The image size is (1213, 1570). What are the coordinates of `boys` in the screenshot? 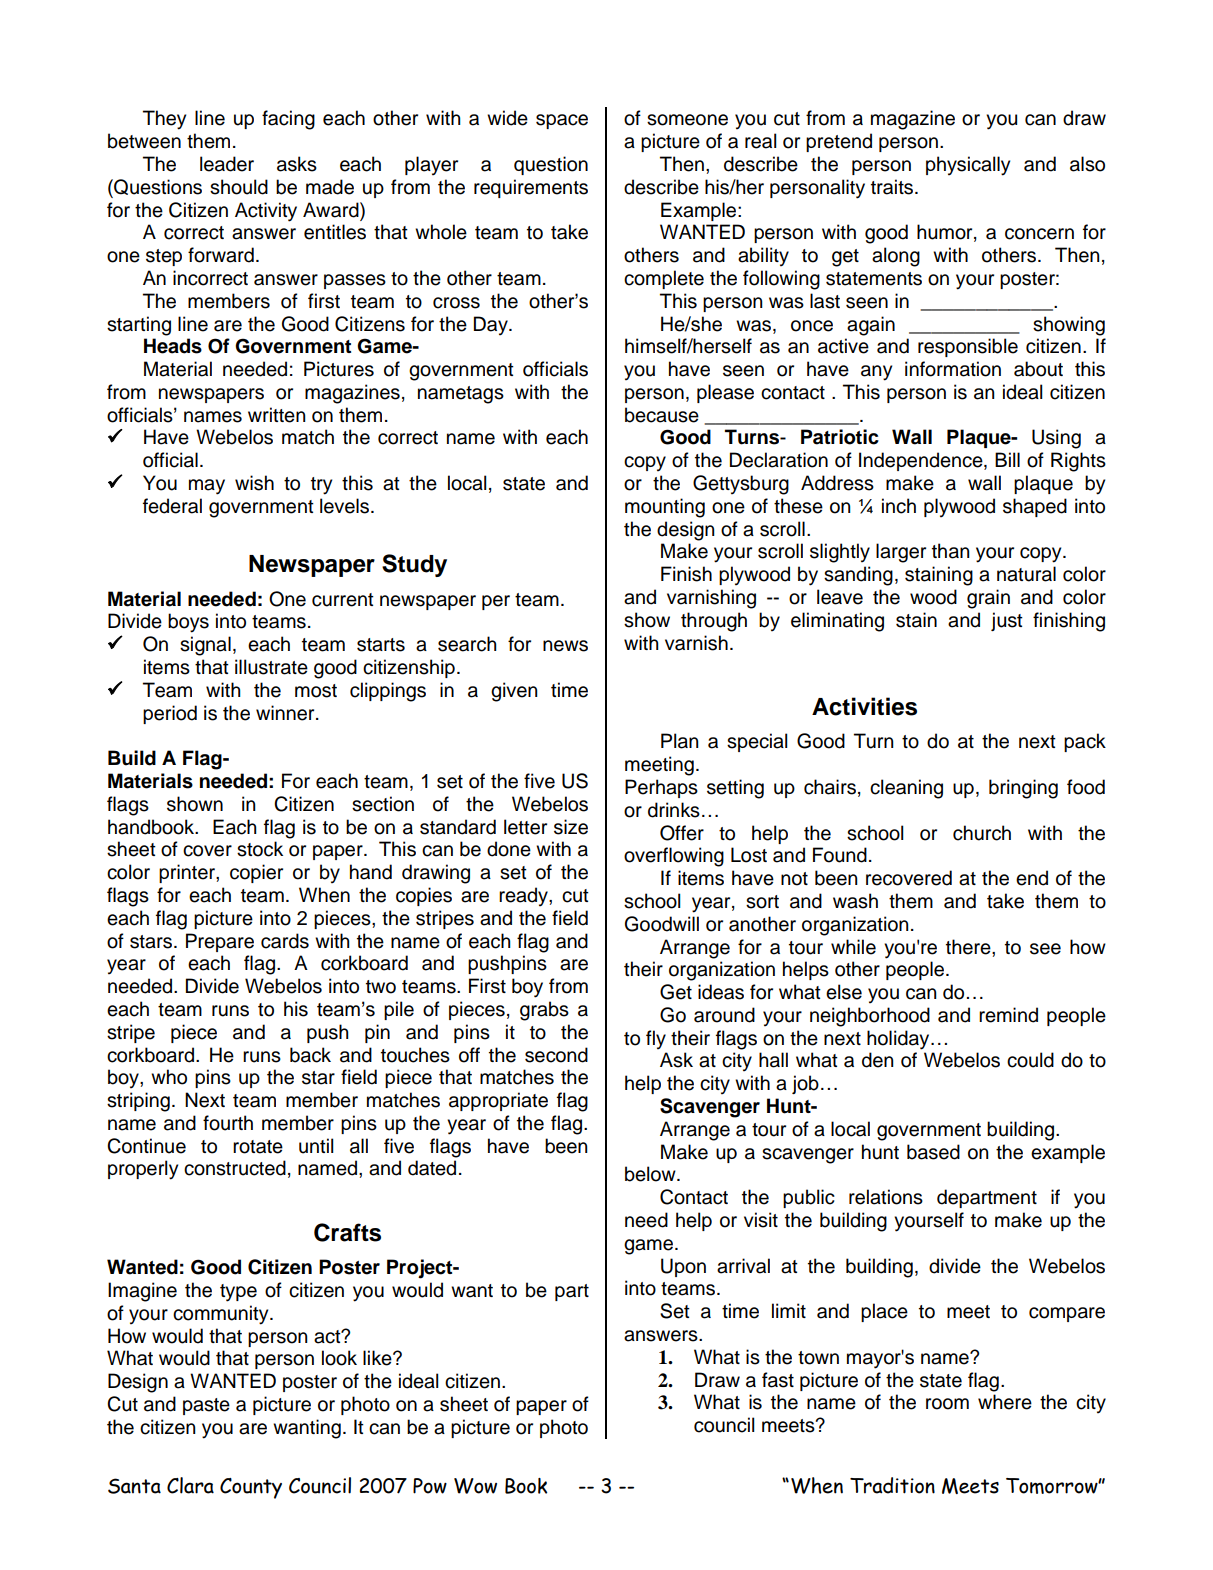 It's located at (188, 623).
